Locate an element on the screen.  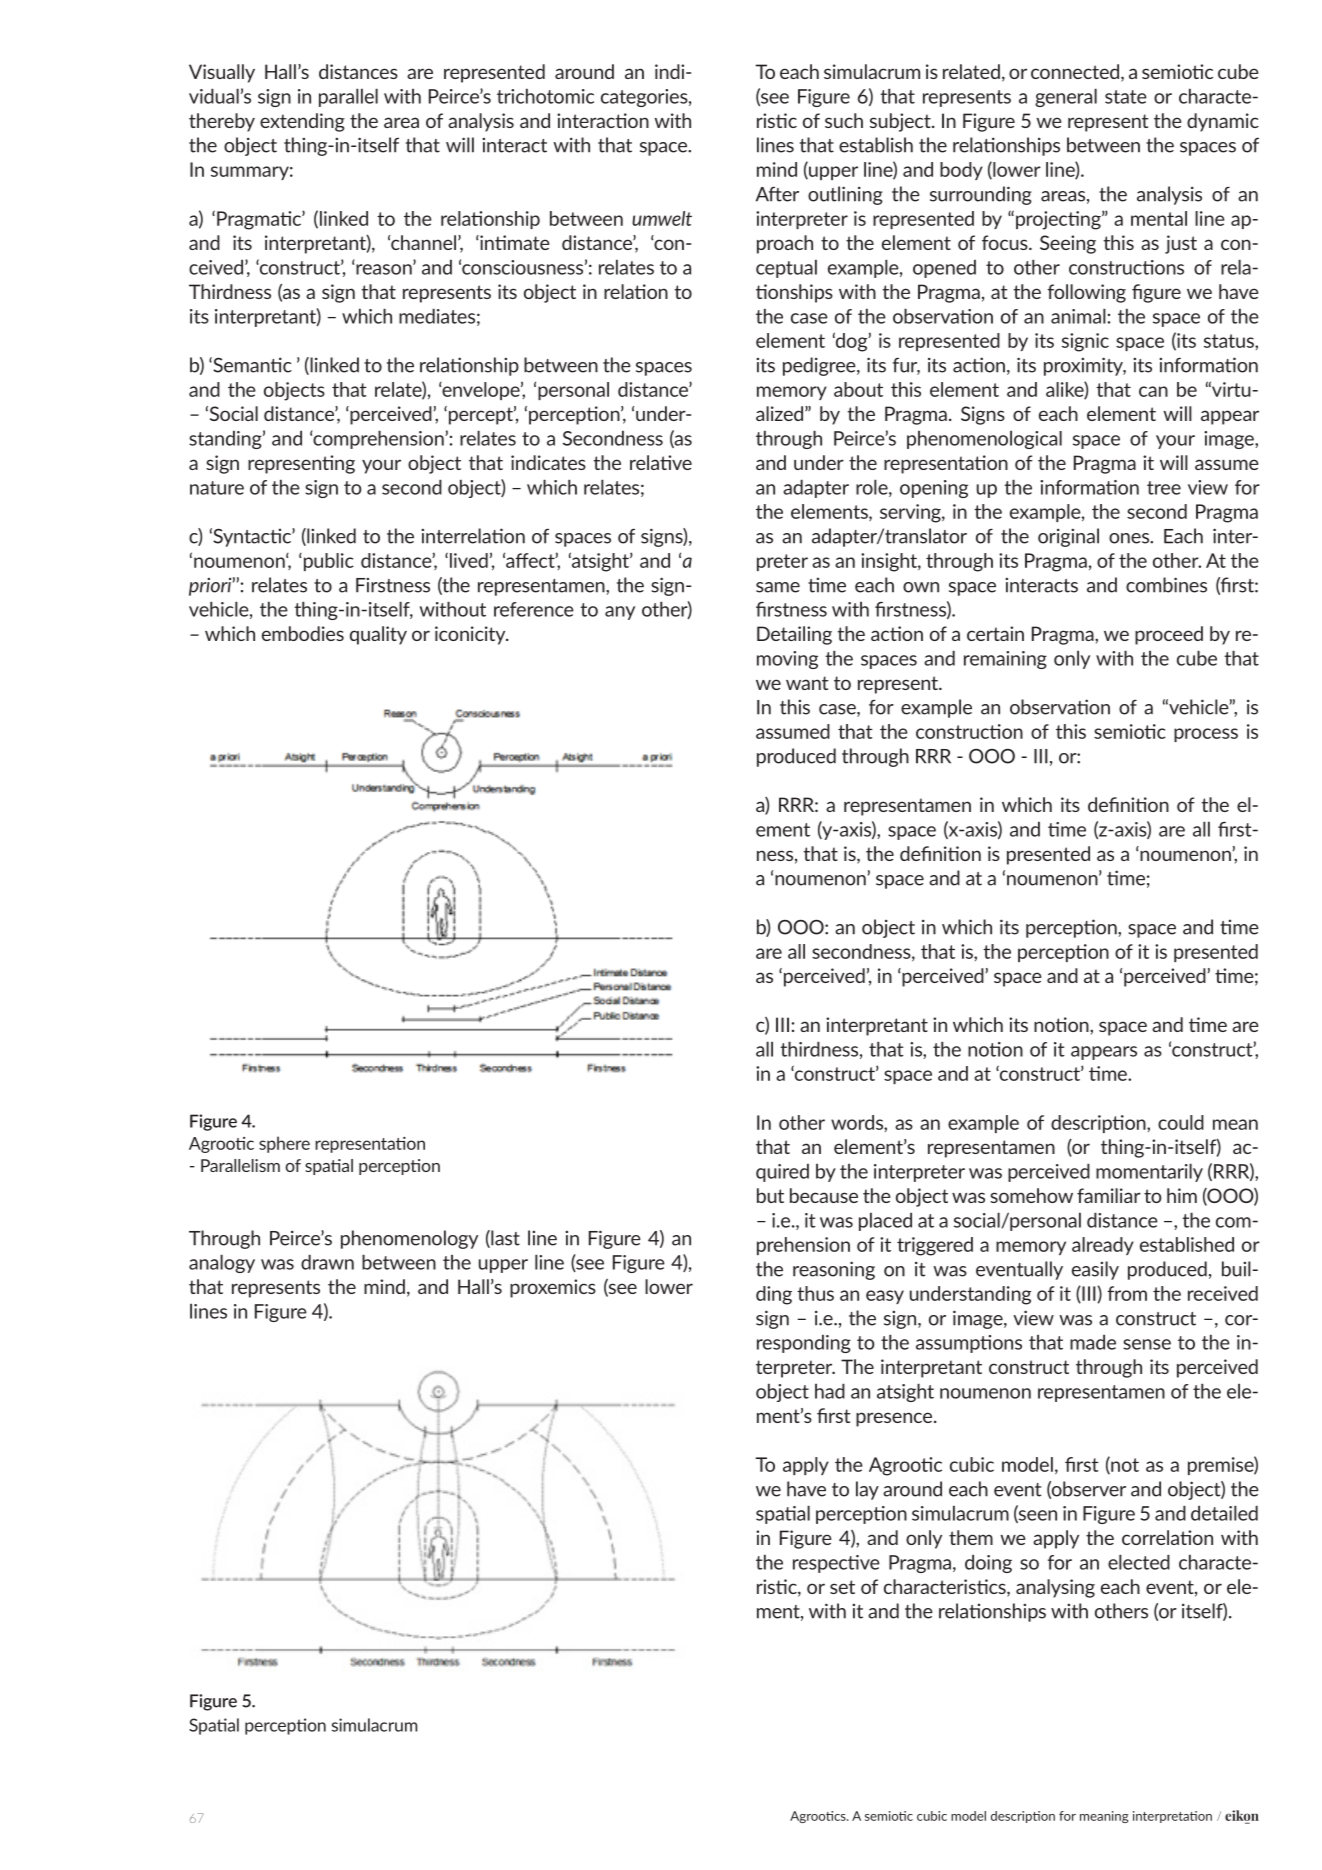
state is located at coordinates (1126, 97).
